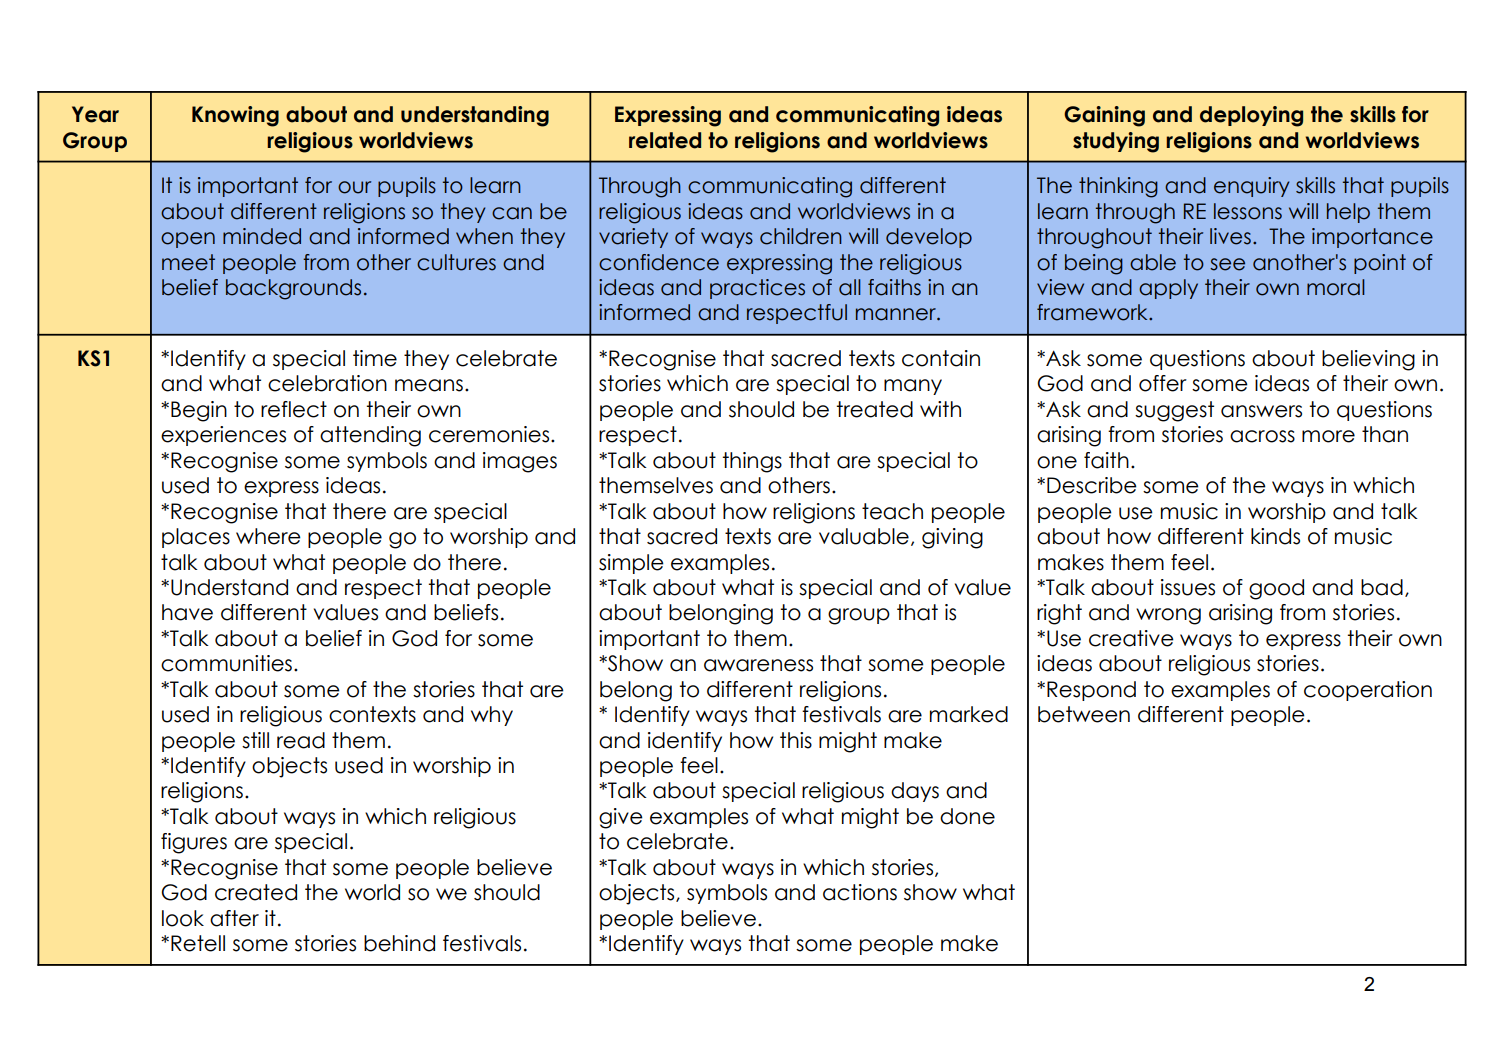 Image resolution: width=1504 pixels, height=1064 pixels. Describe the element at coordinates (255, 740) in the page. I see `still` at that location.
